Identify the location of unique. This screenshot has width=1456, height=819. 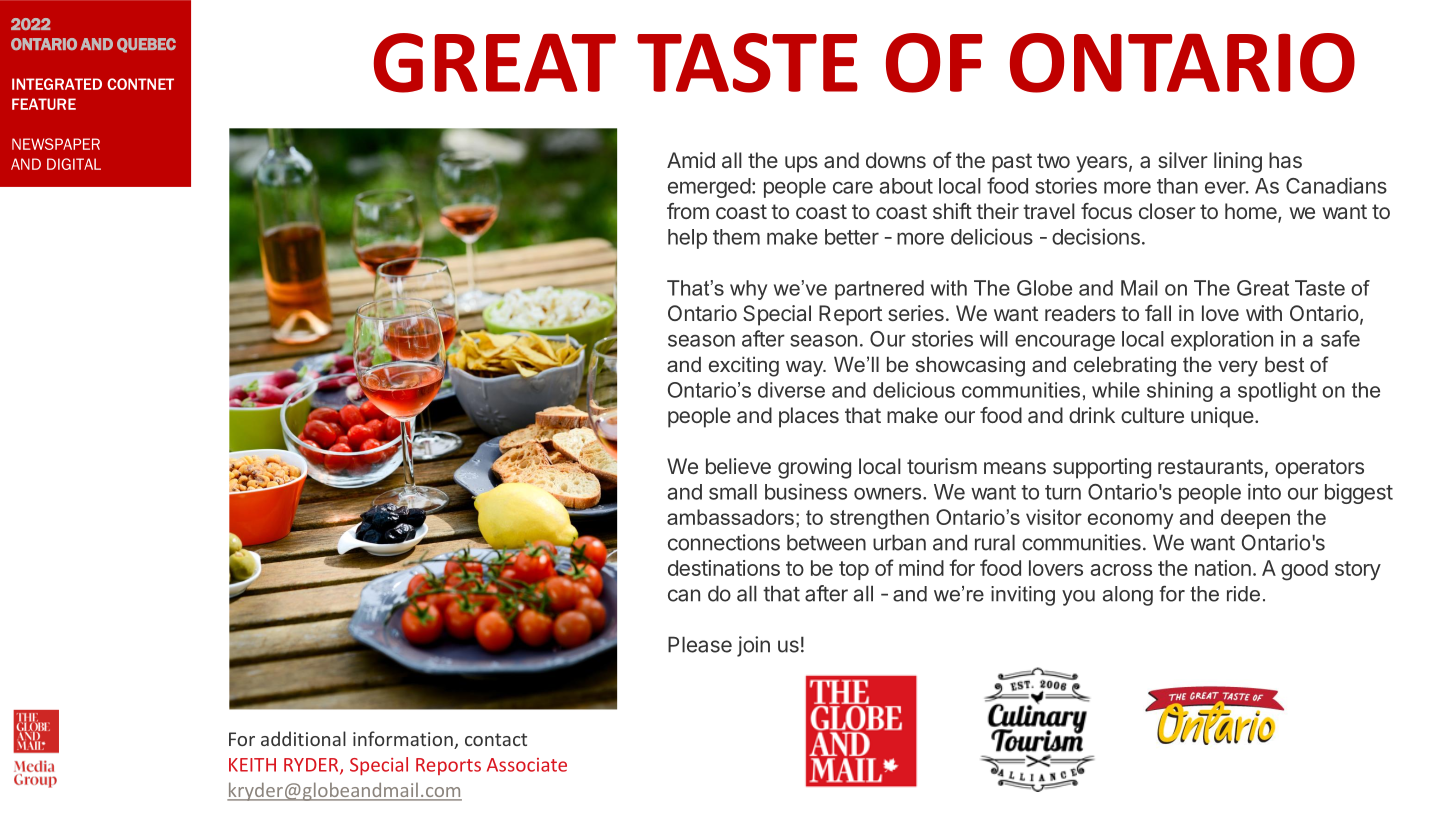
(1222, 417).
